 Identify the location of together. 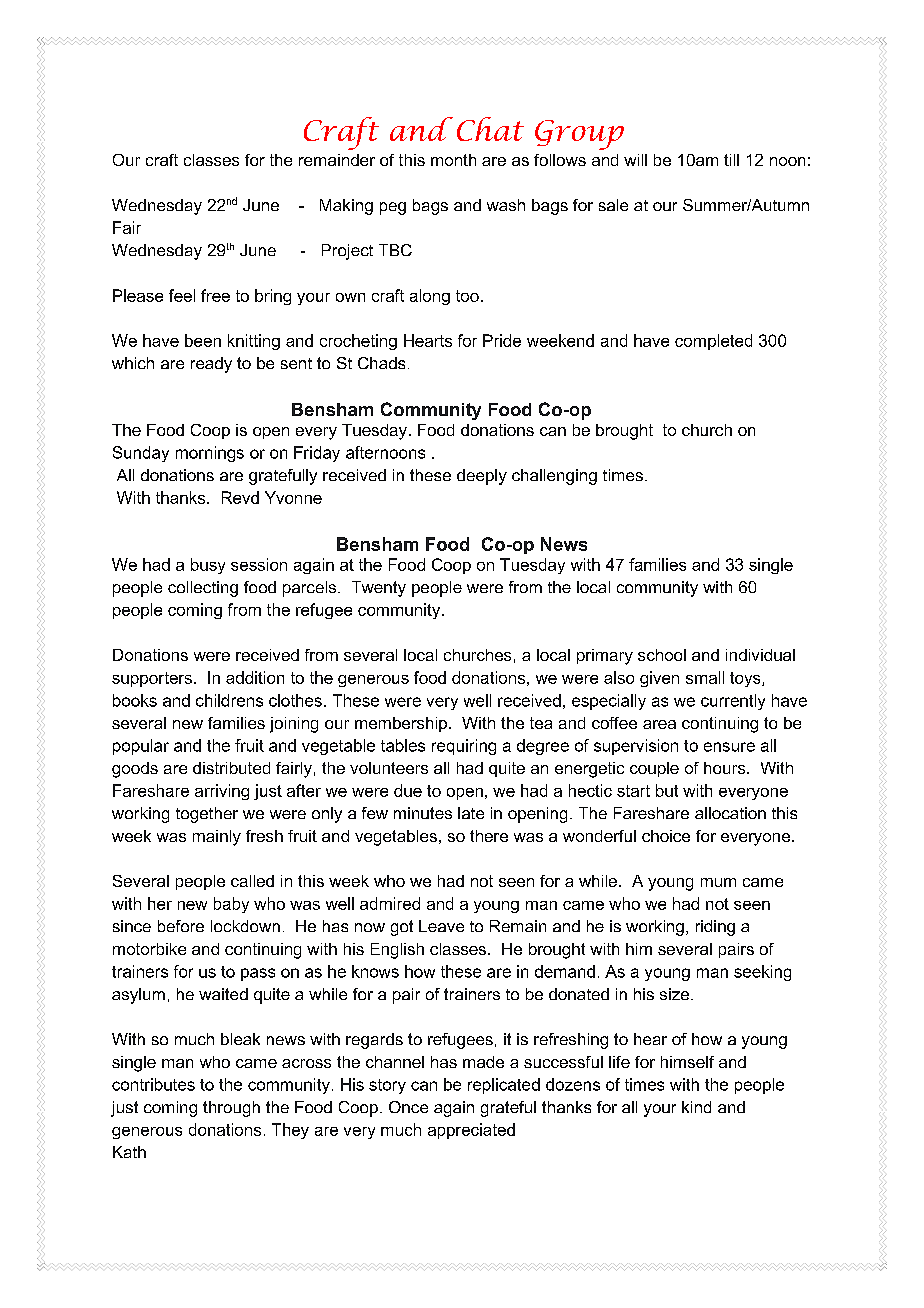
(207, 815).
